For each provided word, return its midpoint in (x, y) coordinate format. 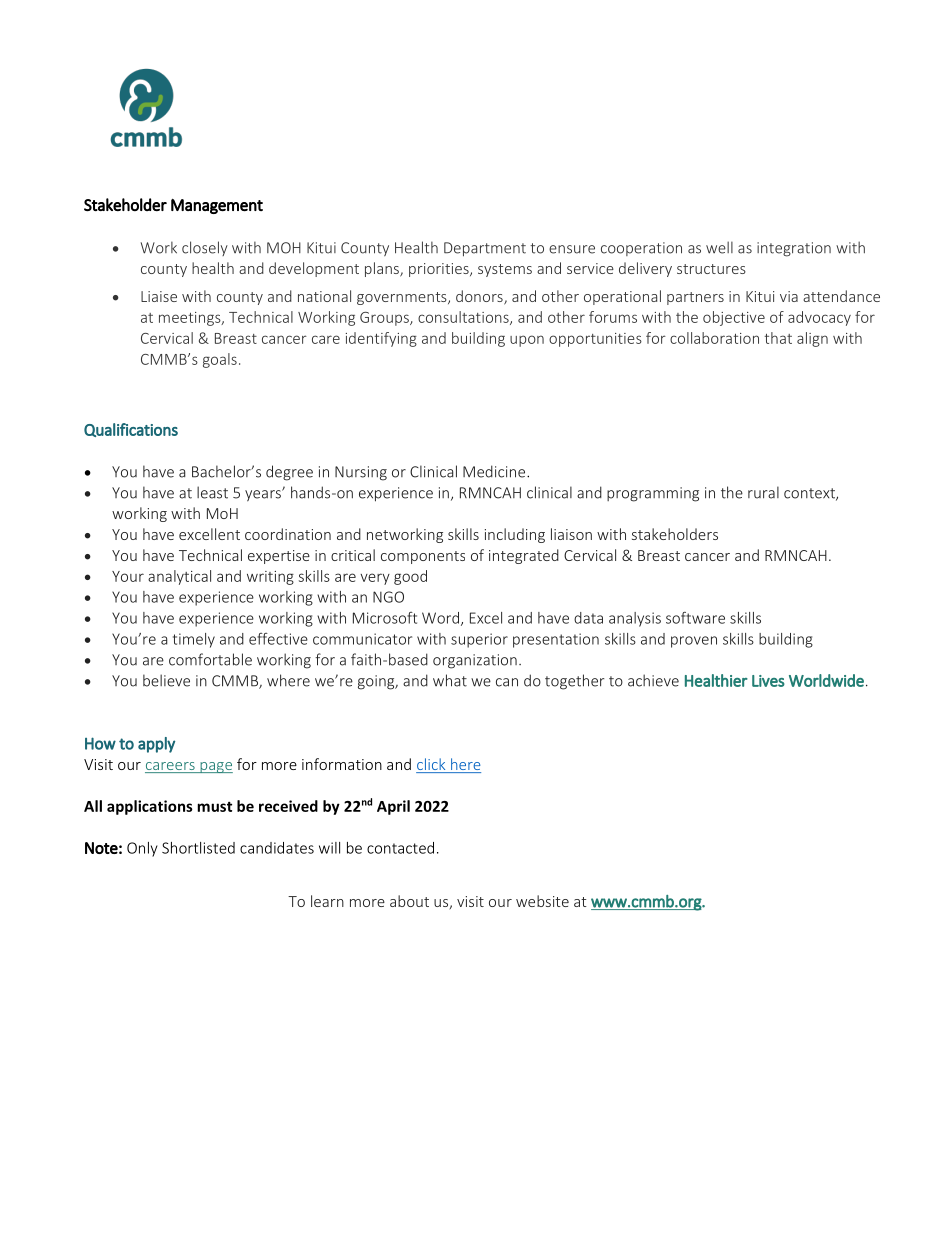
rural (763, 492)
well (719, 247)
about (409, 901)
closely (205, 248)
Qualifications (131, 430)
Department (485, 249)
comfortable (210, 659)
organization (475, 661)
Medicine (495, 471)
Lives (768, 681)
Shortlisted (198, 848)
